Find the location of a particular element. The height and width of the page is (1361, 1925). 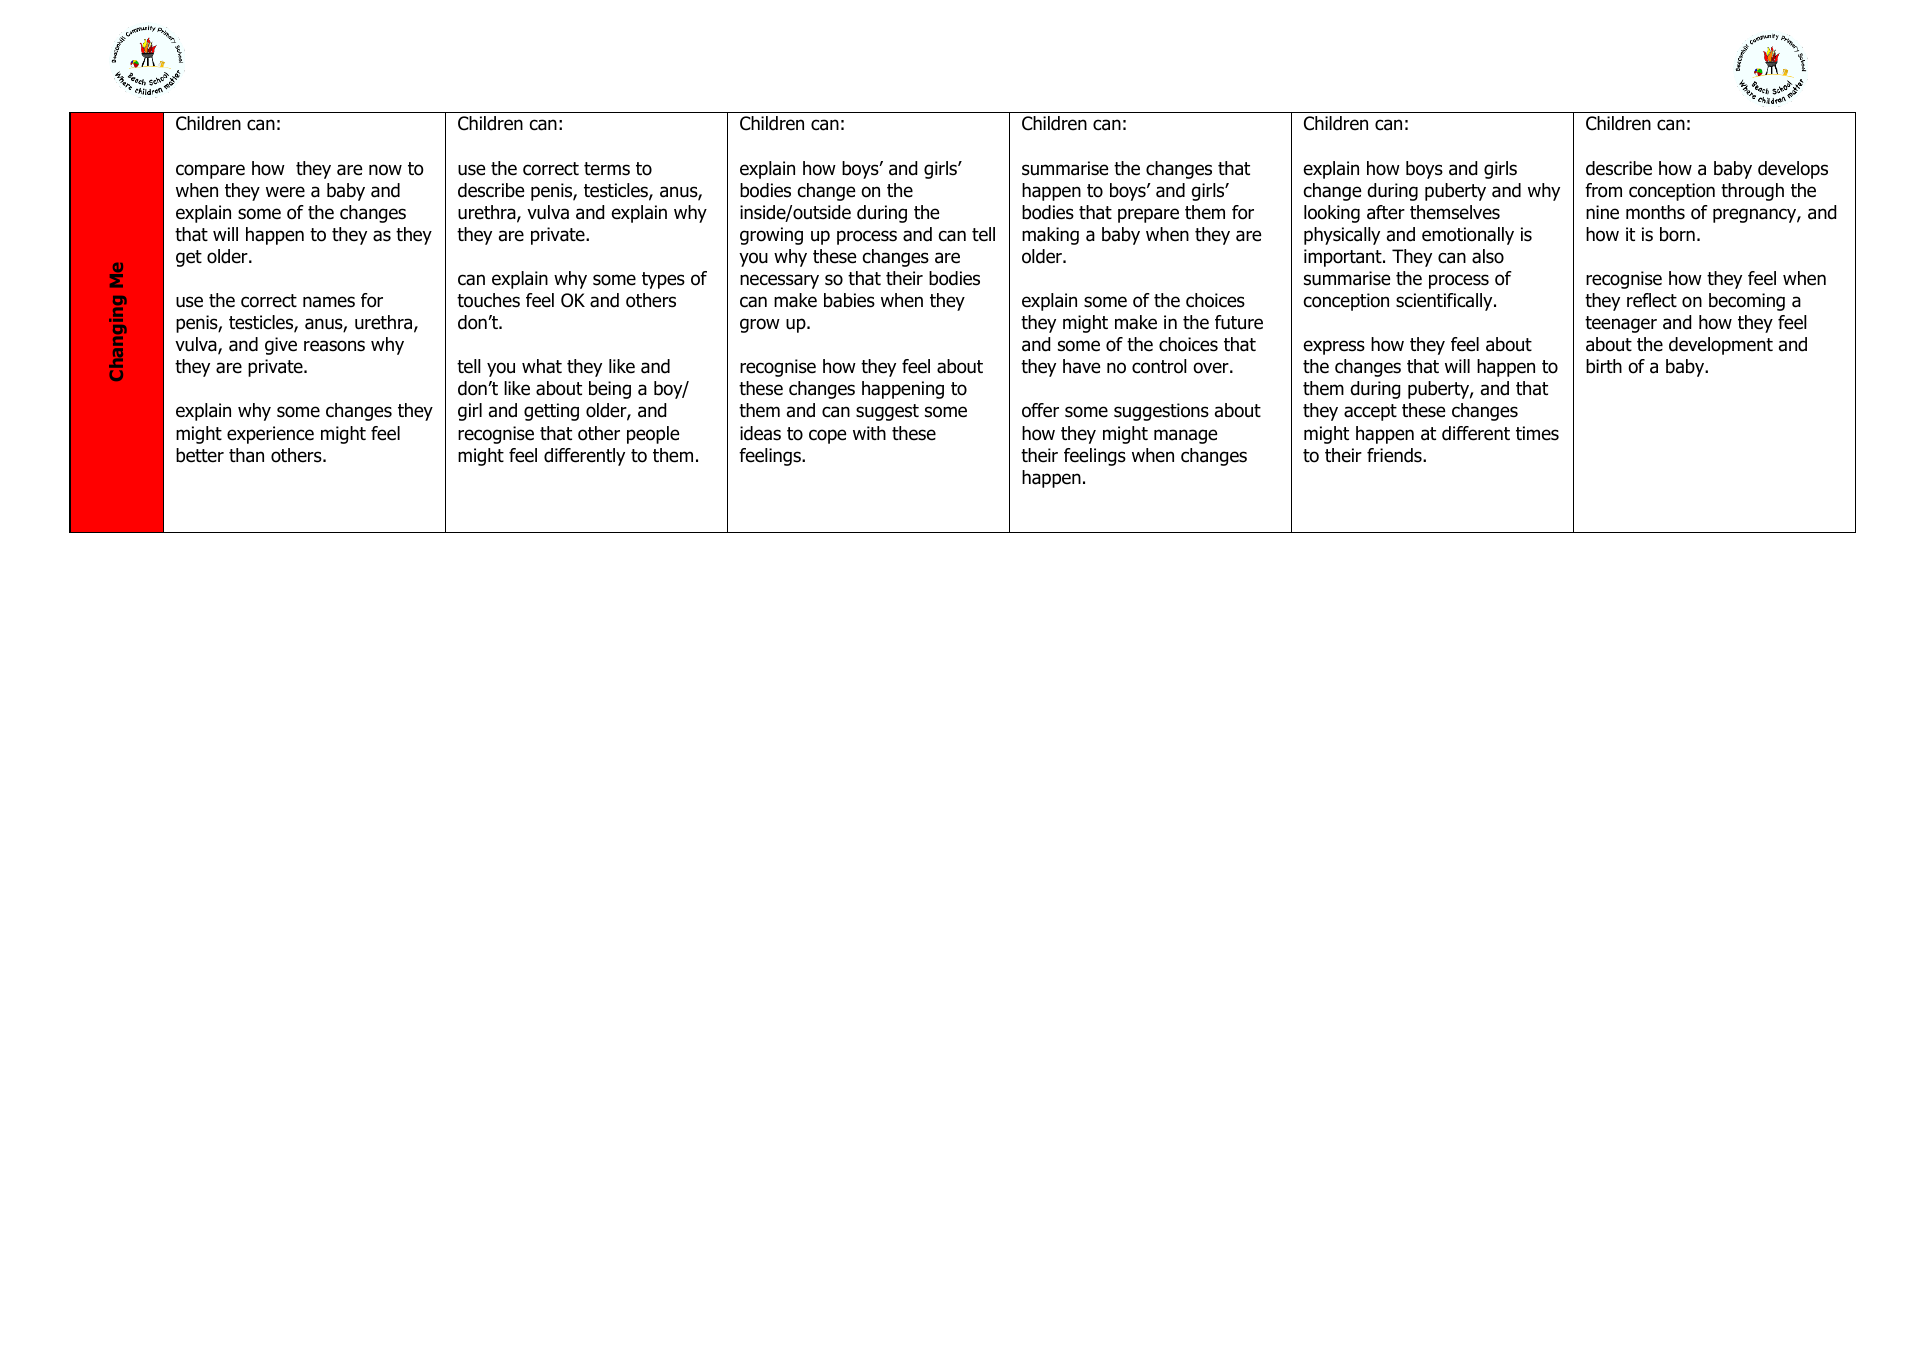

now is located at coordinates (385, 170).
